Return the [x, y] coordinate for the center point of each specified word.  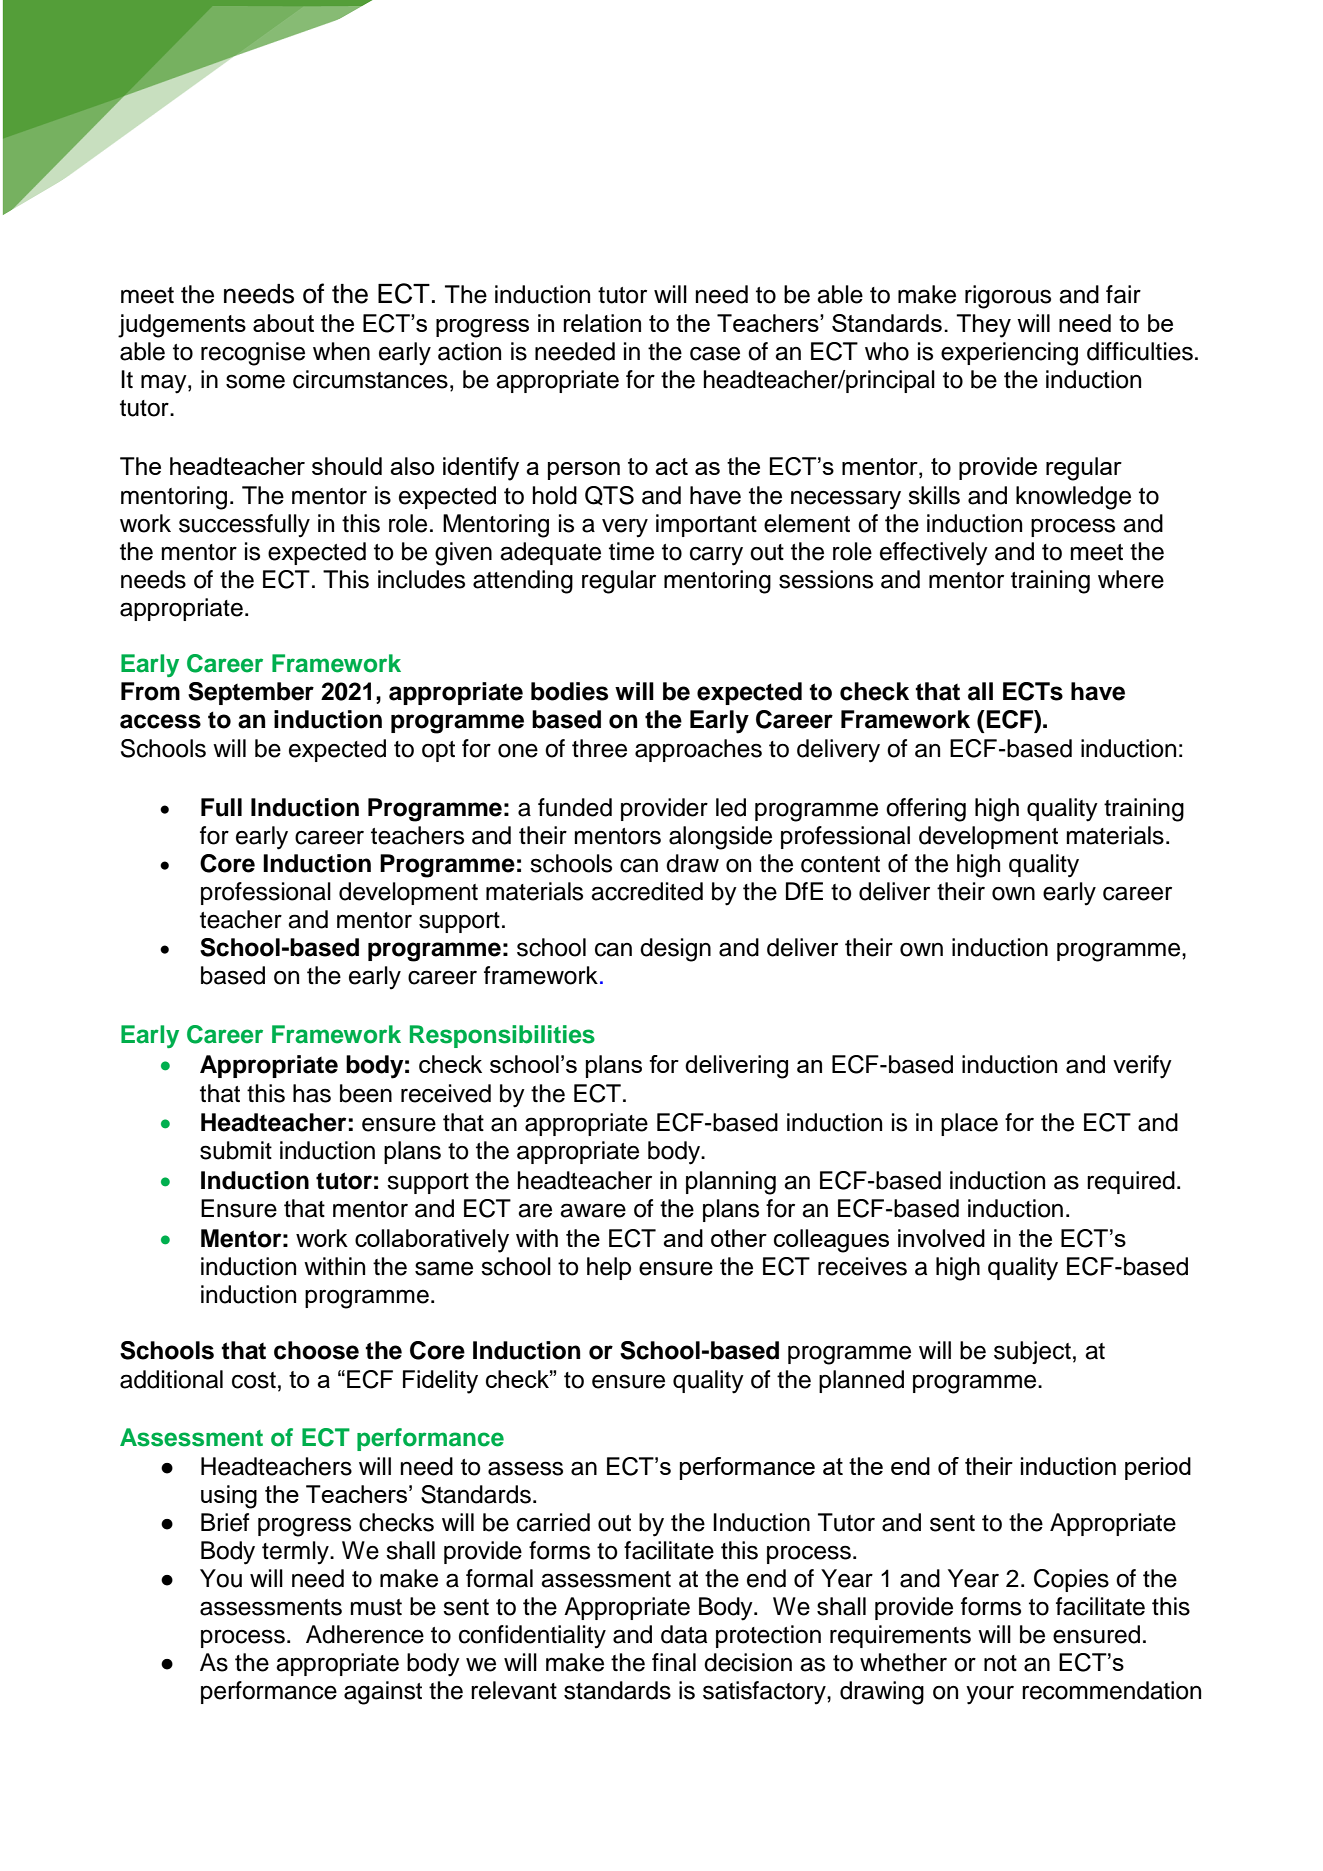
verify [1142, 1067]
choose [316, 1350]
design [675, 950]
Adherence [365, 1634]
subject [1032, 1352]
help [609, 1268]
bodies [569, 691]
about [283, 323]
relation [602, 323]
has [312, 1093]
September [251, 693]
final [674, 1662]
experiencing [1009, 354]
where [1131, 579]
